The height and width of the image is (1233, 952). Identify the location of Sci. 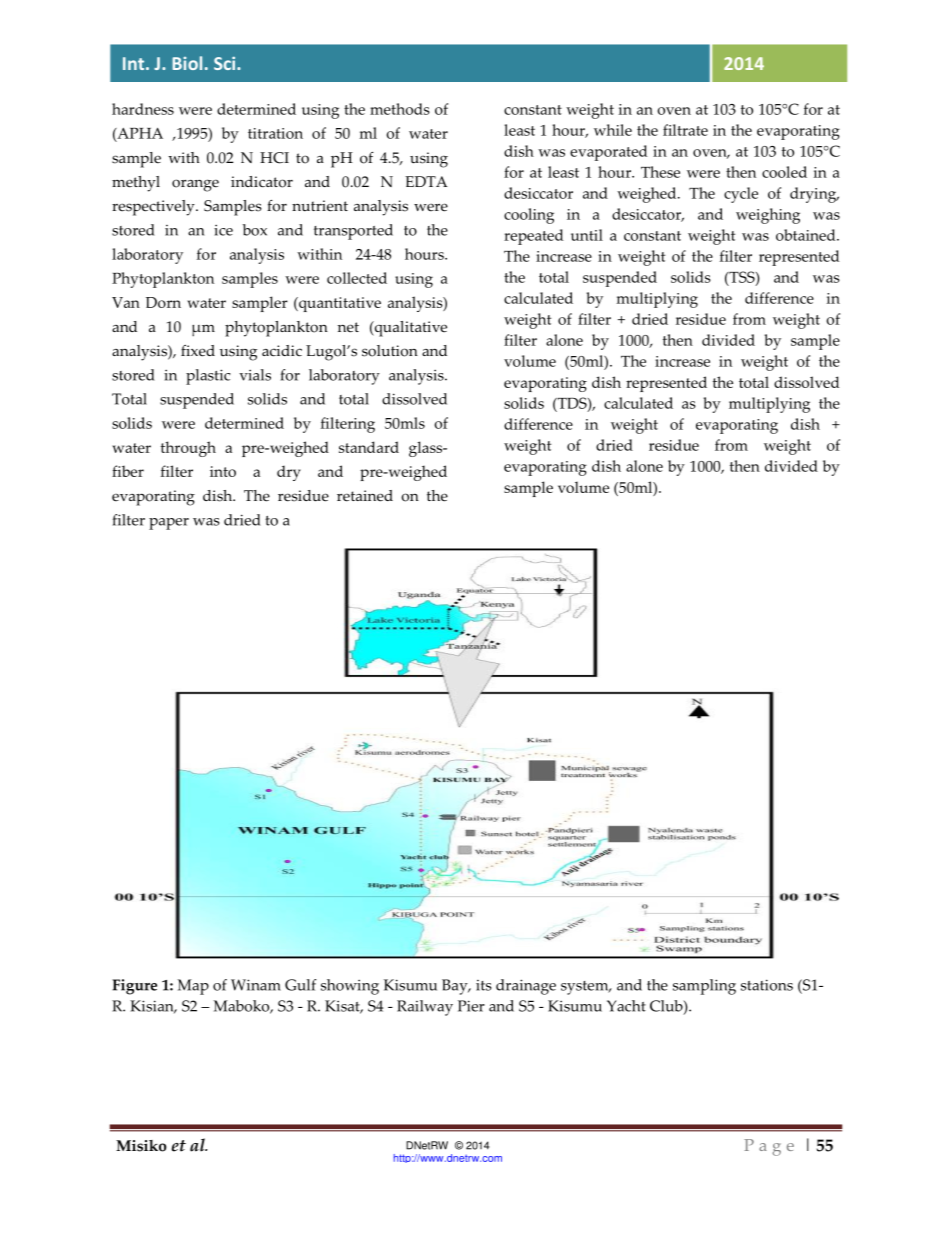
(226, 63).
